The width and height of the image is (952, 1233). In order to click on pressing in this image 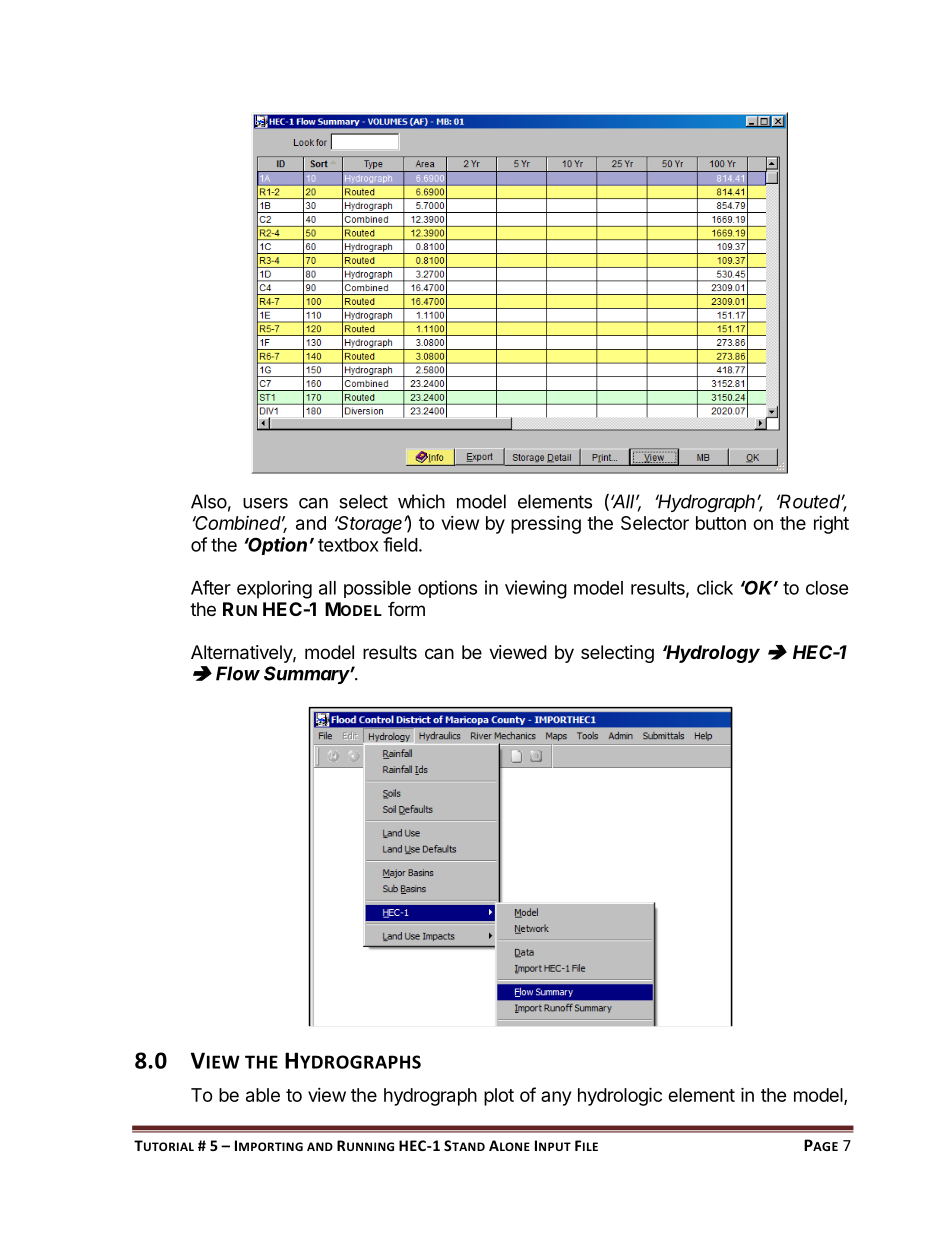, I will do `click(546, 525)`.
